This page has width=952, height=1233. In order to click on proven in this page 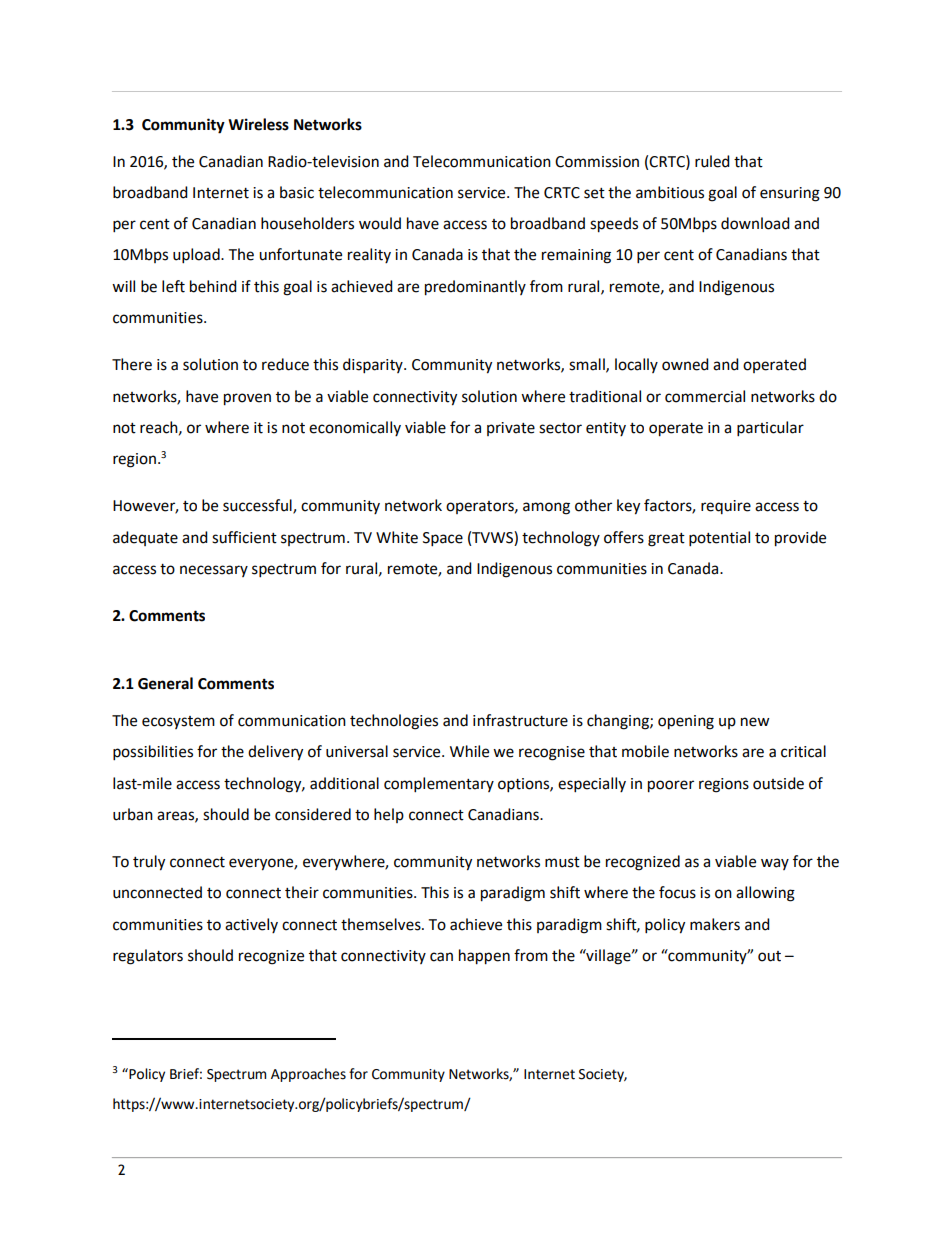, I will do `click(247, 399)`.
